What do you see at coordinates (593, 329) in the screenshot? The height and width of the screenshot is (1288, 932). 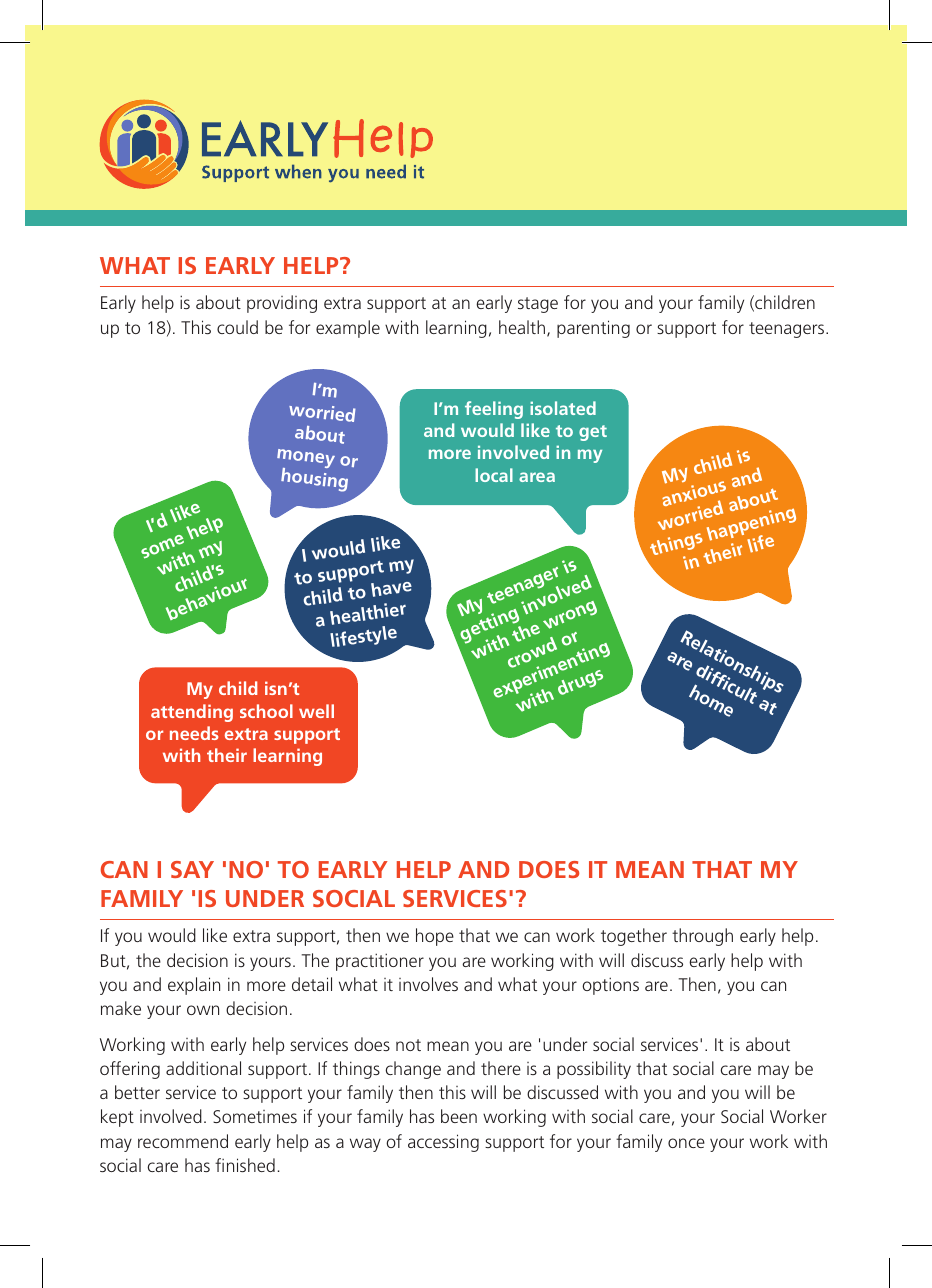 I see `parenting` at bounding box center [593, 329].
